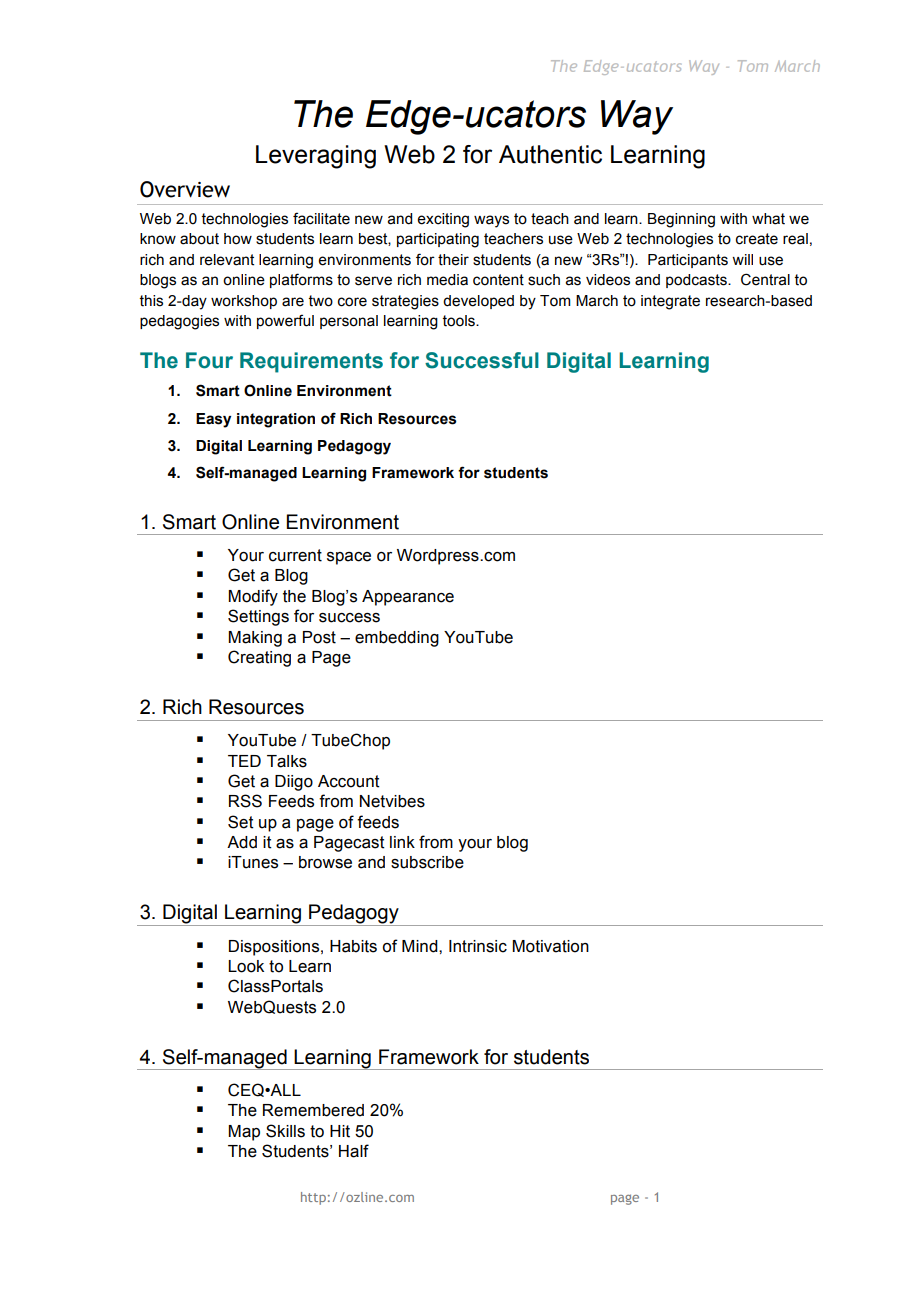  I want to click on Map, so click(244, 1133).
